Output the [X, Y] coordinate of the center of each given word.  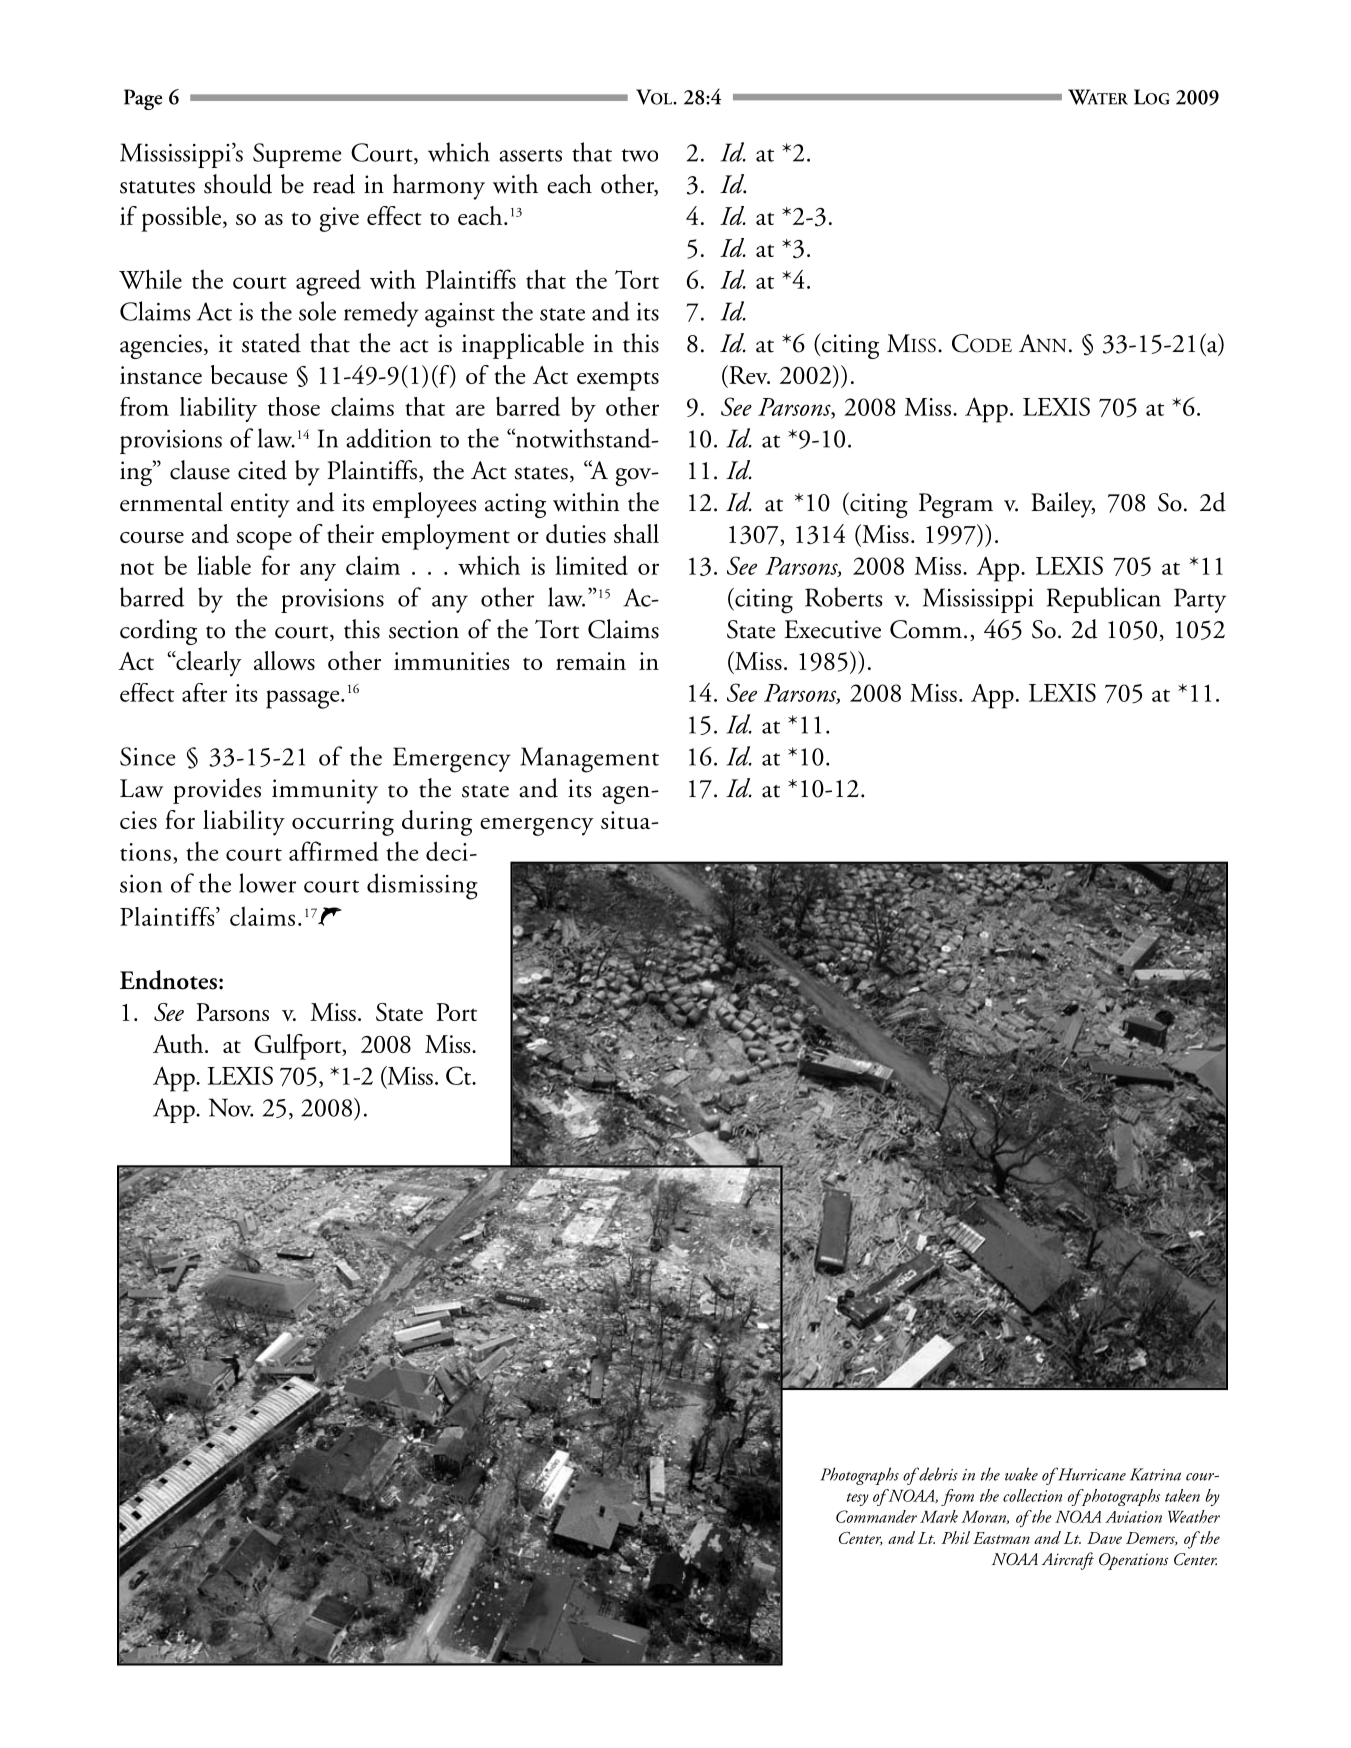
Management [589, 760]
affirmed [334, 851]
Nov [231, 1107]
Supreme [297, 155]
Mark [939, 1516]
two [640, 155]
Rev [748, 374]
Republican [1104, 600]
